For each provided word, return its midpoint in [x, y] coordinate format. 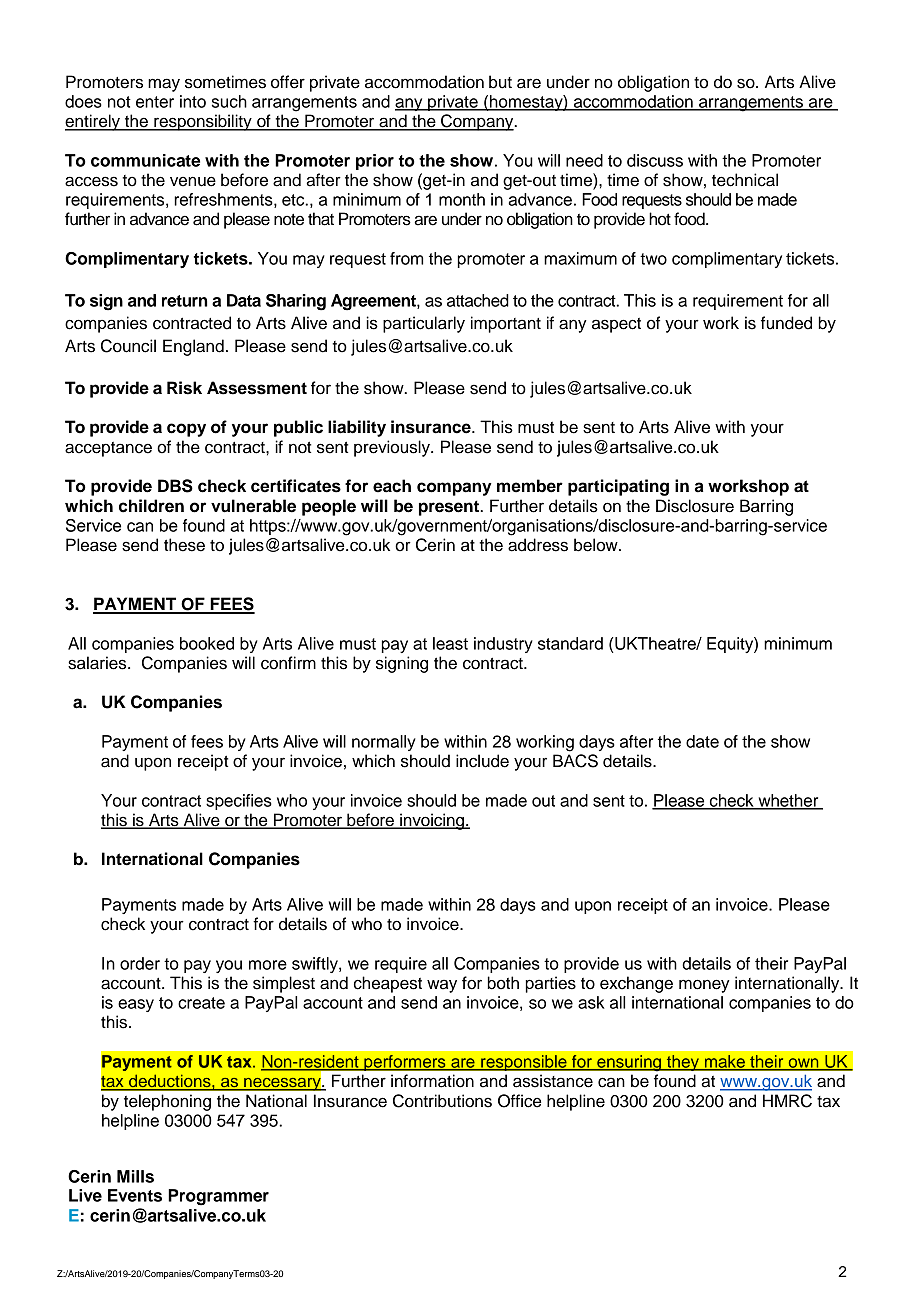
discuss [655, 160]
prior [375, 162]
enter [155, 102]
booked [207, 643]
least [450, 643]
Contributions [442, 1101]
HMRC [787, 1101]
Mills [135, 1176]
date [702, 741]
